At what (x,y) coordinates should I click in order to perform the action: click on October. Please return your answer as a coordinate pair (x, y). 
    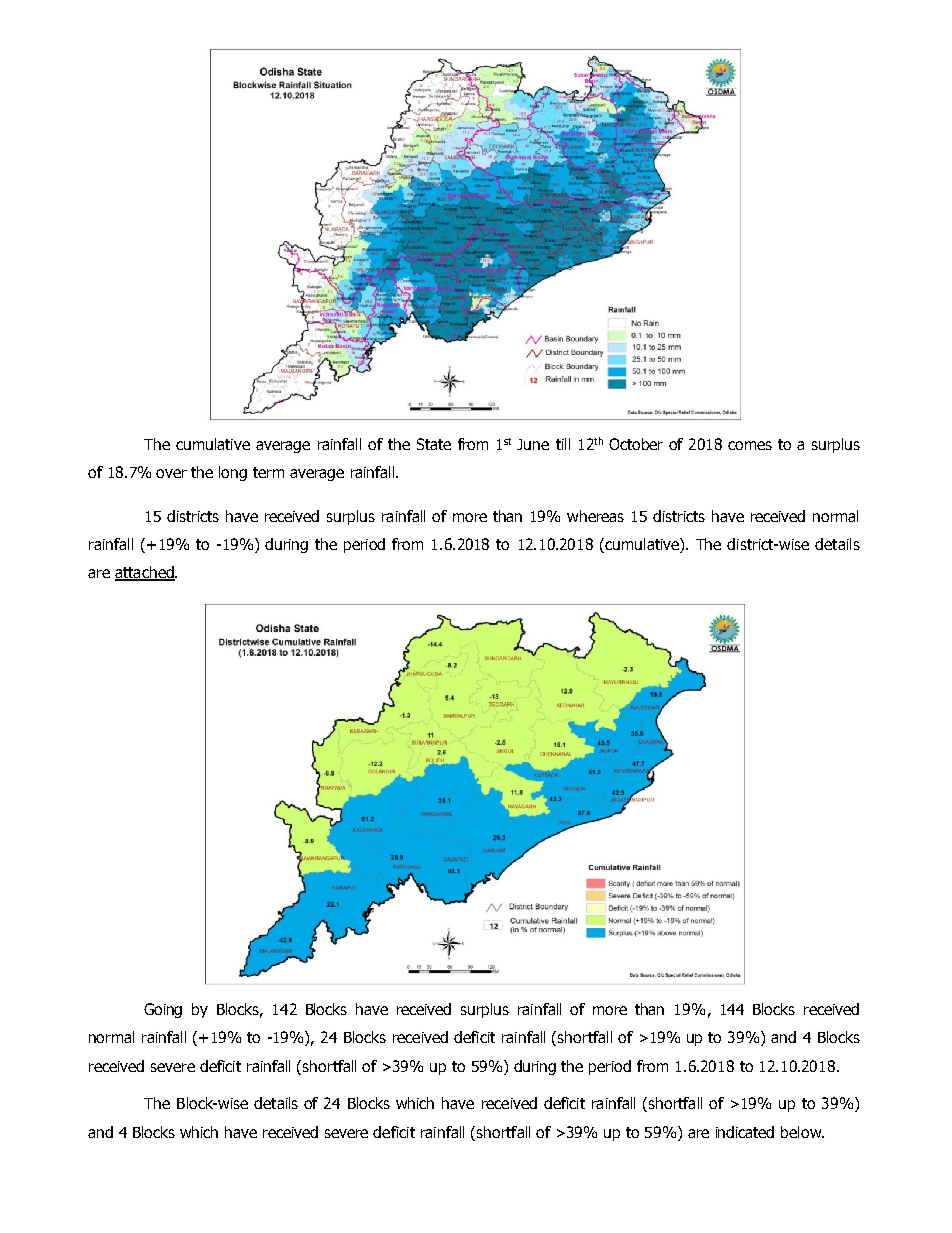
    Looking at the image, I should click on (636, 444).
